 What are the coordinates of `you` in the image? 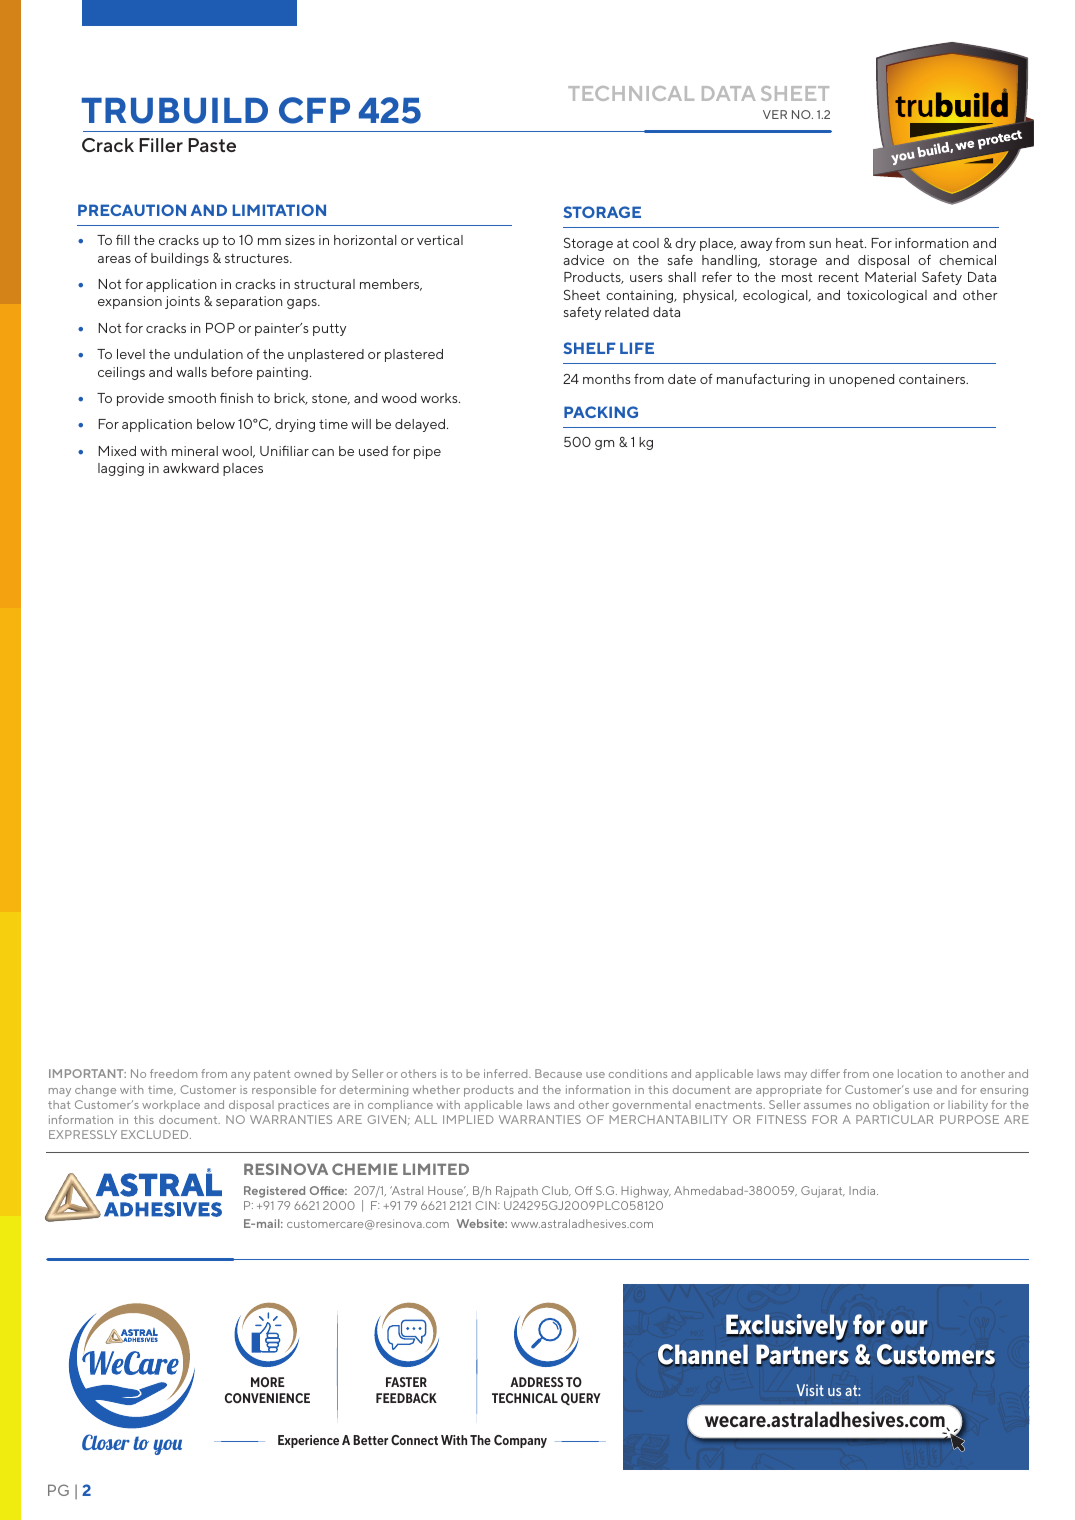 It's located at (167, 1447).
